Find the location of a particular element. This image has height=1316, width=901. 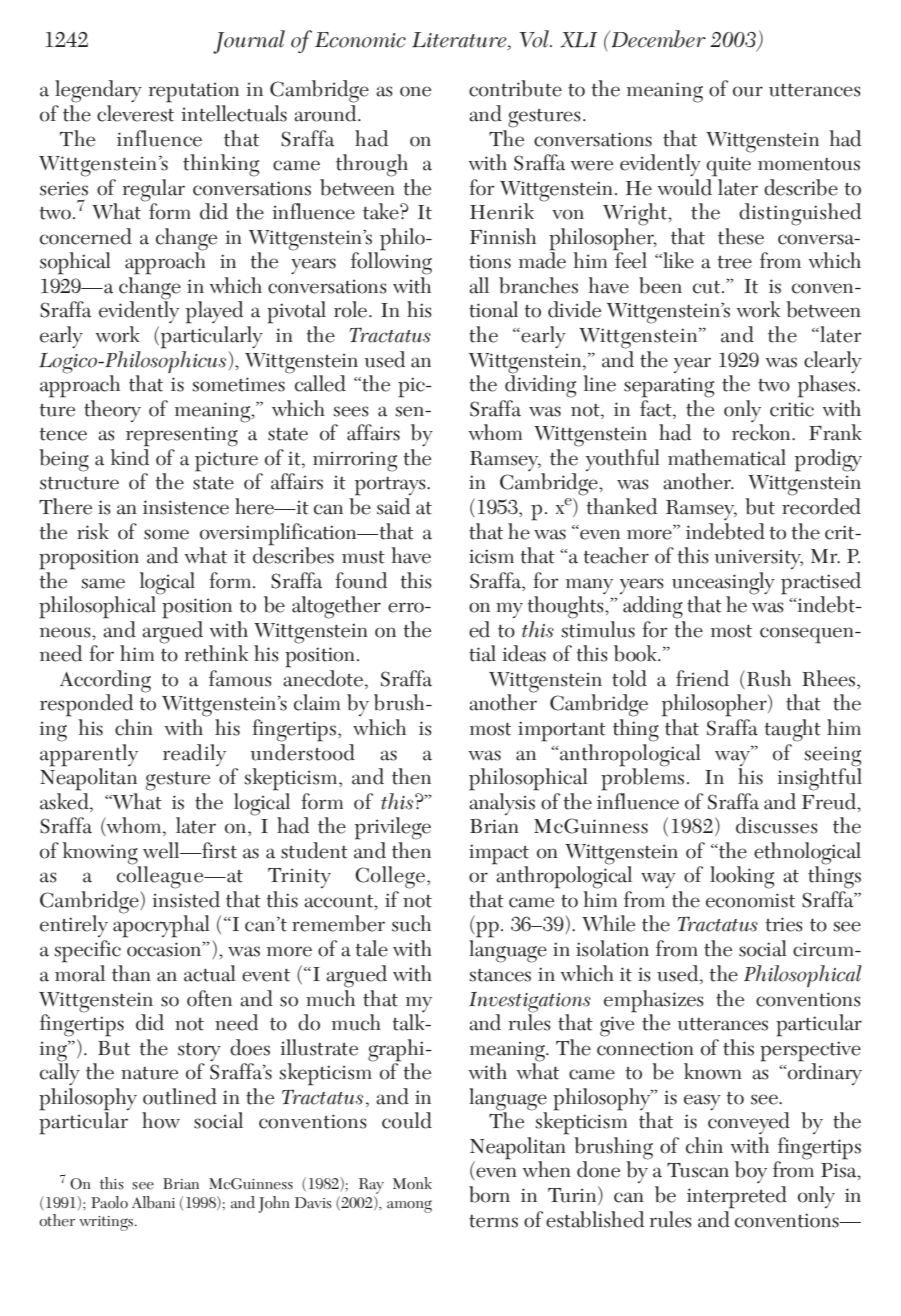

economist is located at coordinates (750, 900).
